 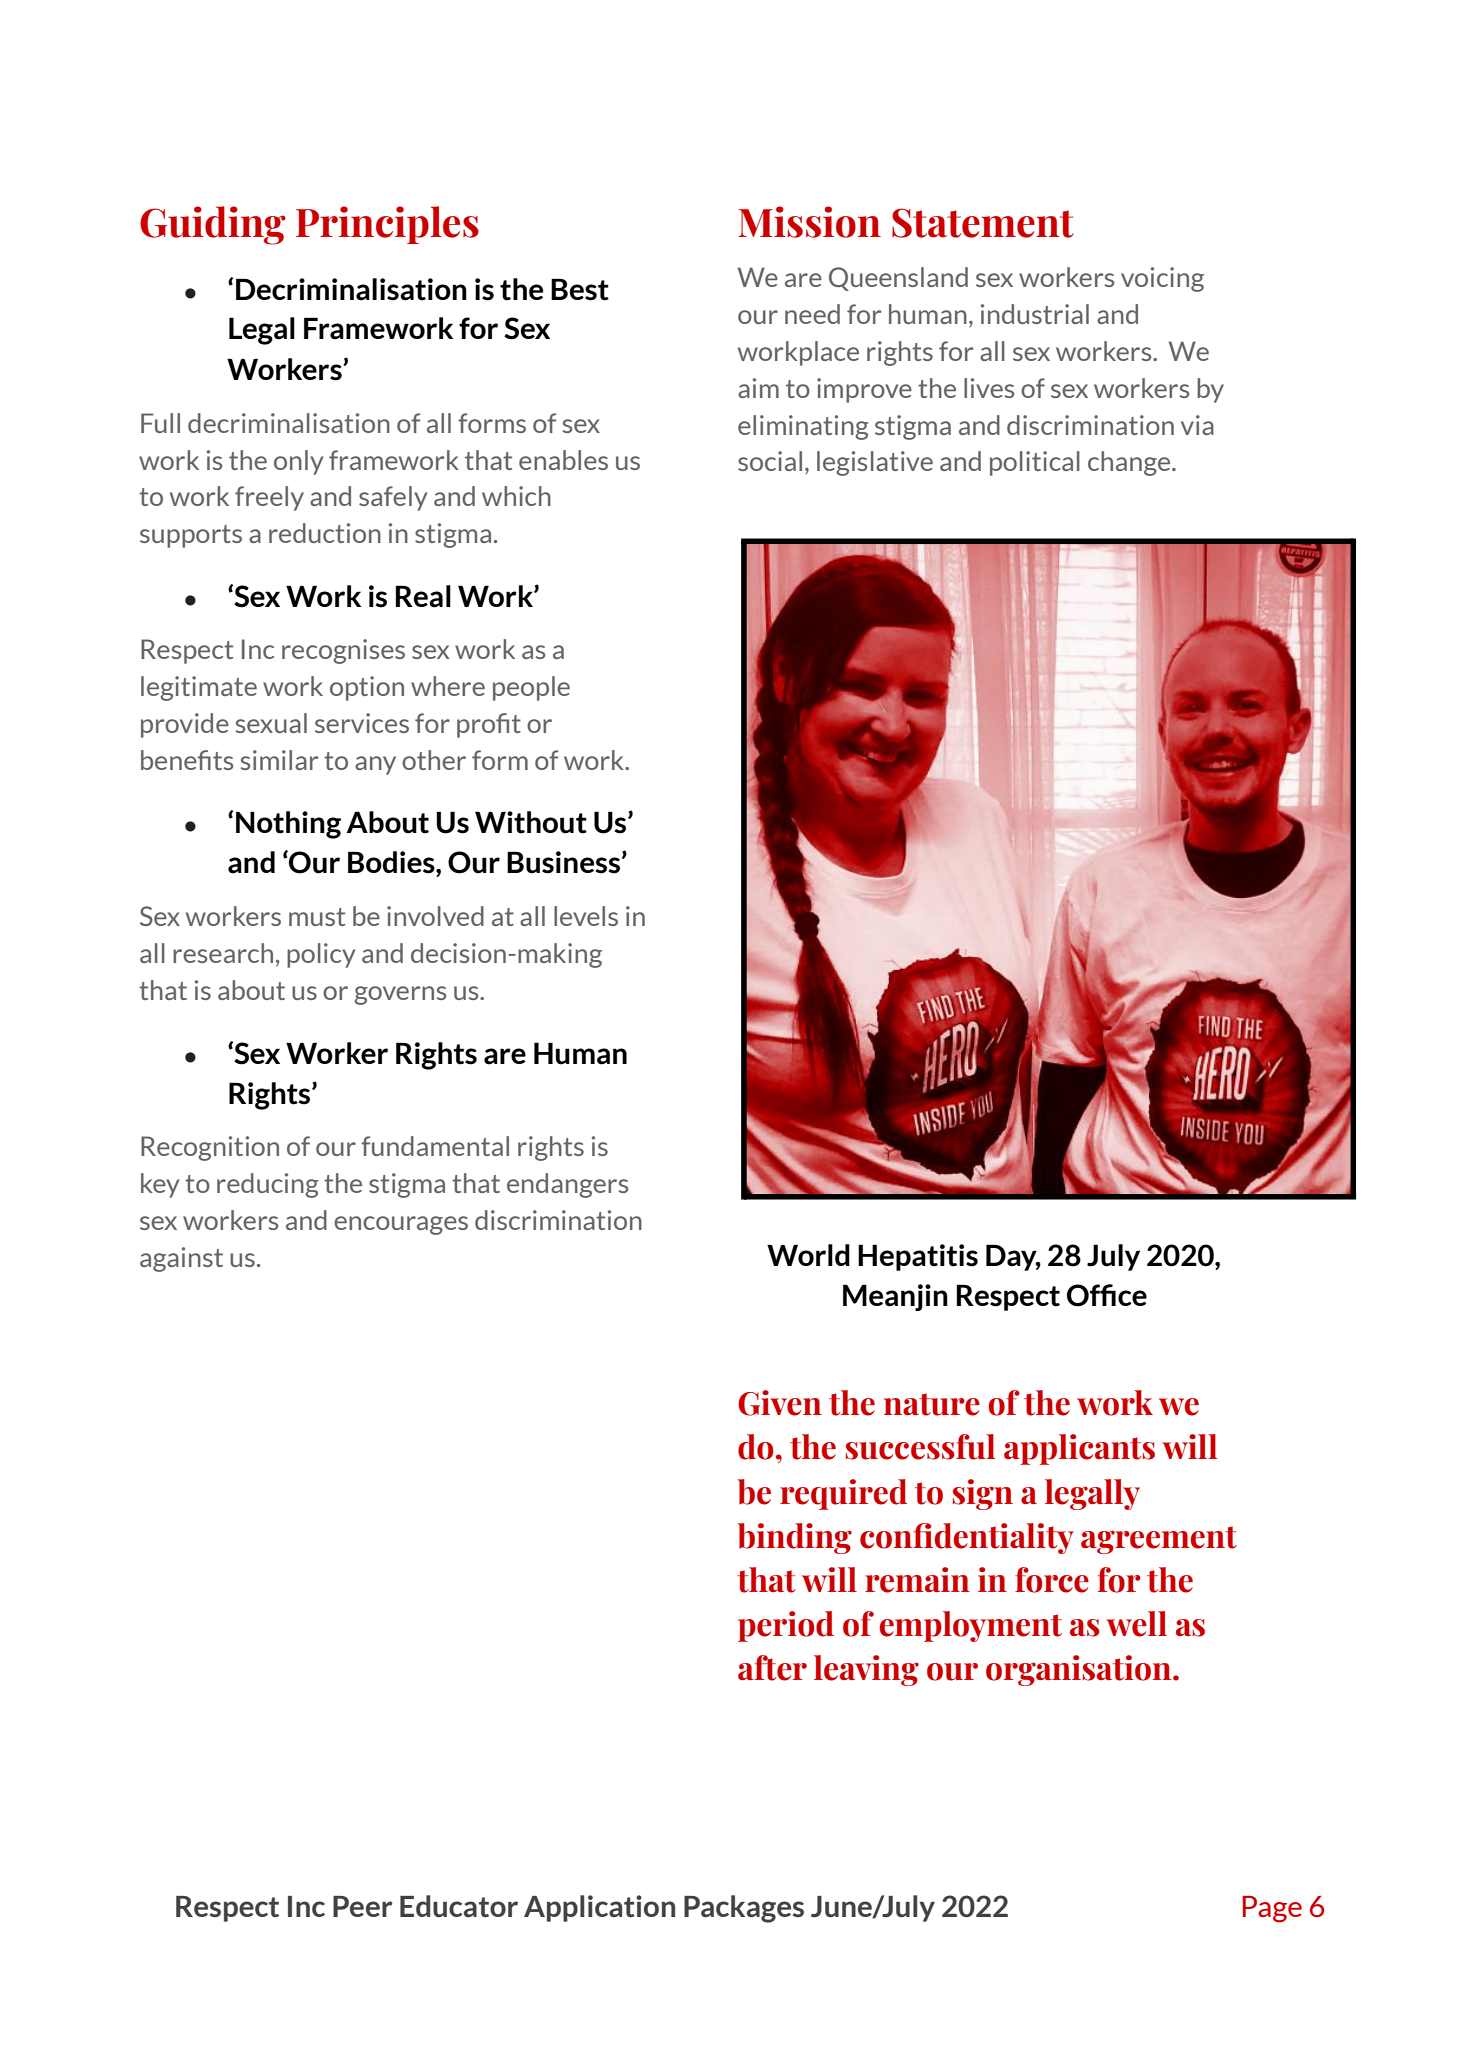 I want to click on Packages, so click(x=744, y=1909).
